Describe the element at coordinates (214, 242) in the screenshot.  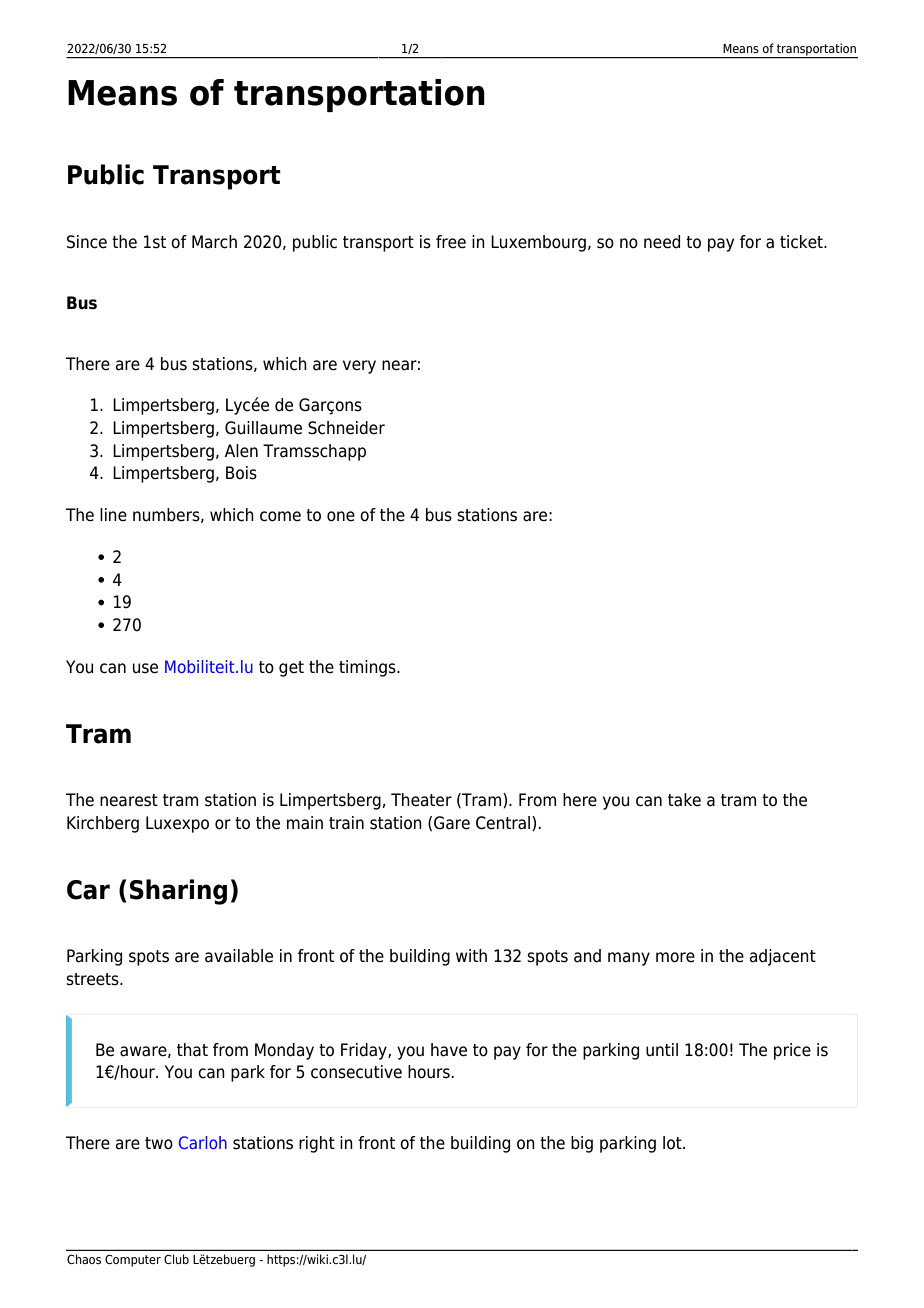
I see `March` at that location.
